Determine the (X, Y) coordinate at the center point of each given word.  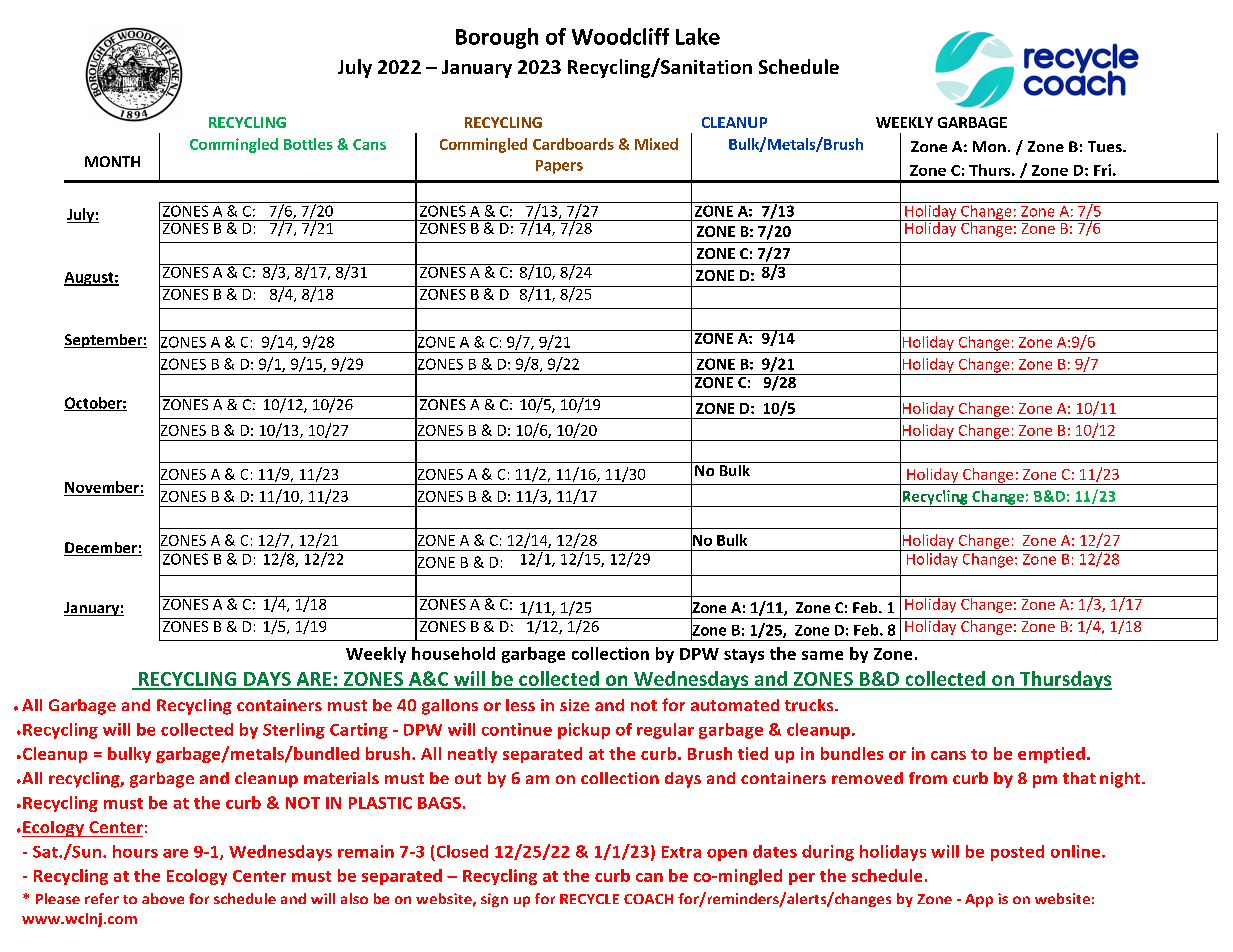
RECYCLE (589, 899)
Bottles (308, 144)
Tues (1106, 146)
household (453, 653)
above (163, 898)
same (822, 655)
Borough (497, 38)
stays (744, 656)
